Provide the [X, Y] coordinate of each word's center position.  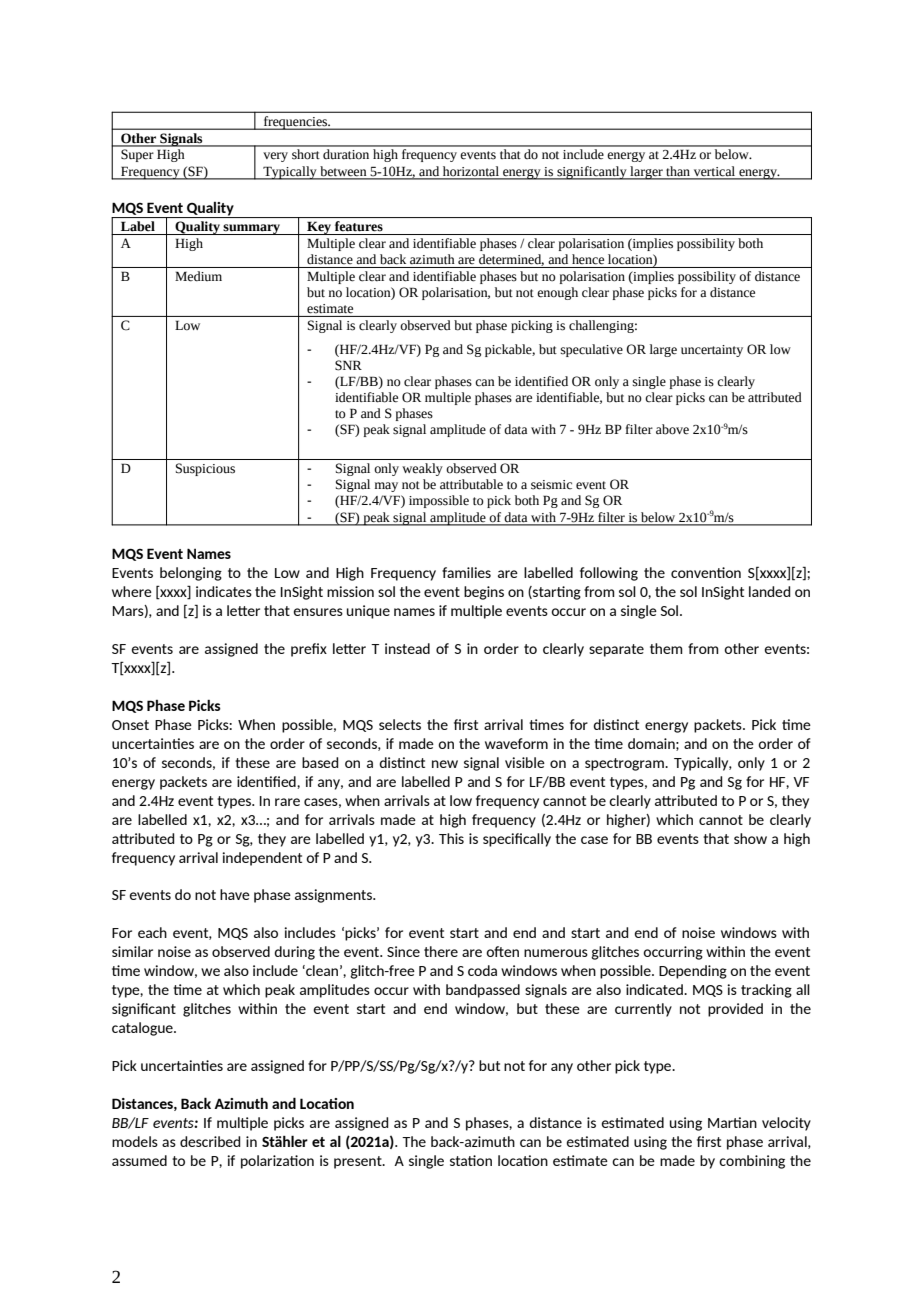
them [666, 648]
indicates [224, 591]
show [750, 838]
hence [588, 259]
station [471, 1160]
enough [557, 293]
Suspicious [205, 469]
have [235, 894]
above [672, 429]
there [441, 951]
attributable [471, 484]
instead [407, 648]
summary [252, 229]
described [210, 1141]
